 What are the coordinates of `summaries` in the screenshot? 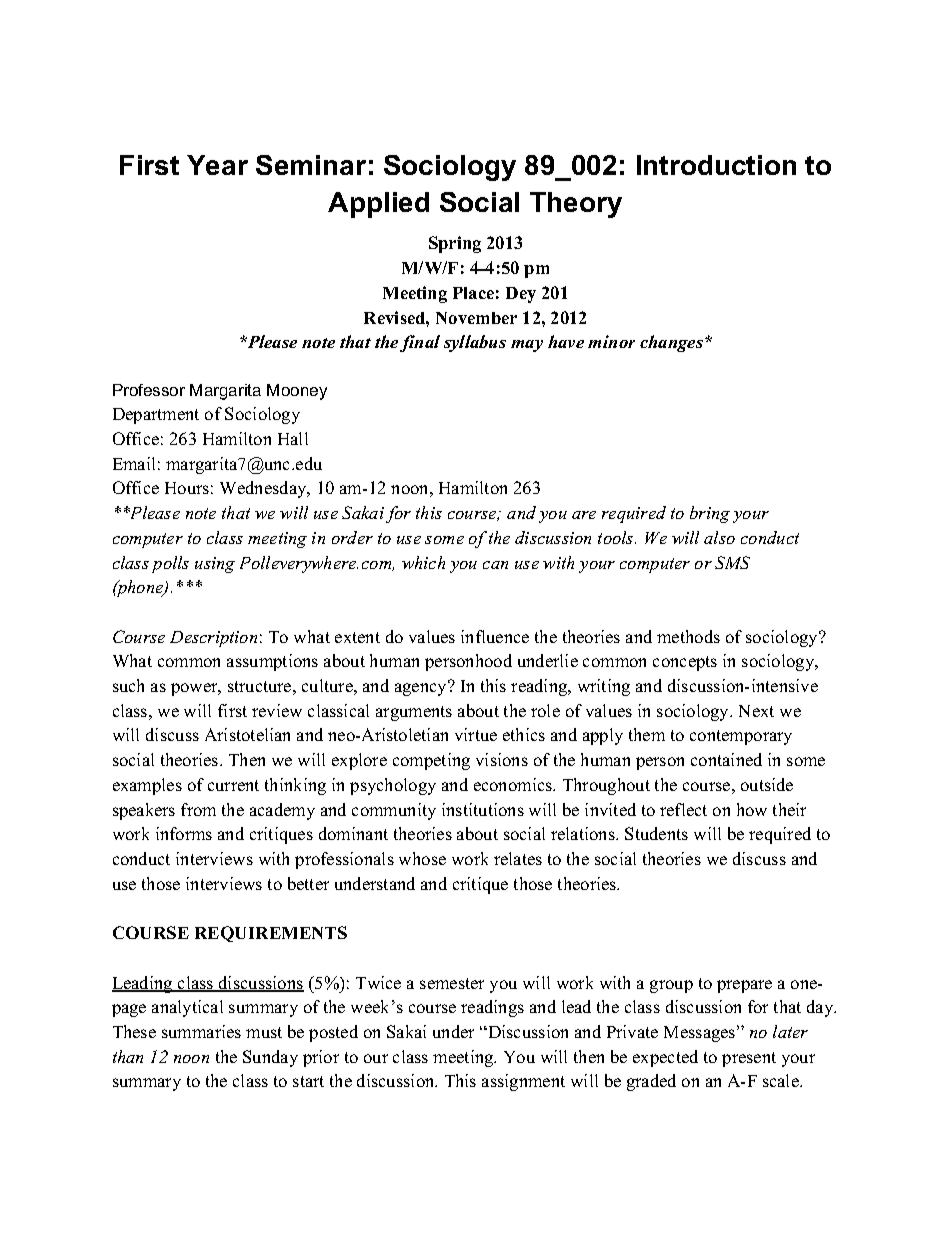 It's located at (201, 1031).
